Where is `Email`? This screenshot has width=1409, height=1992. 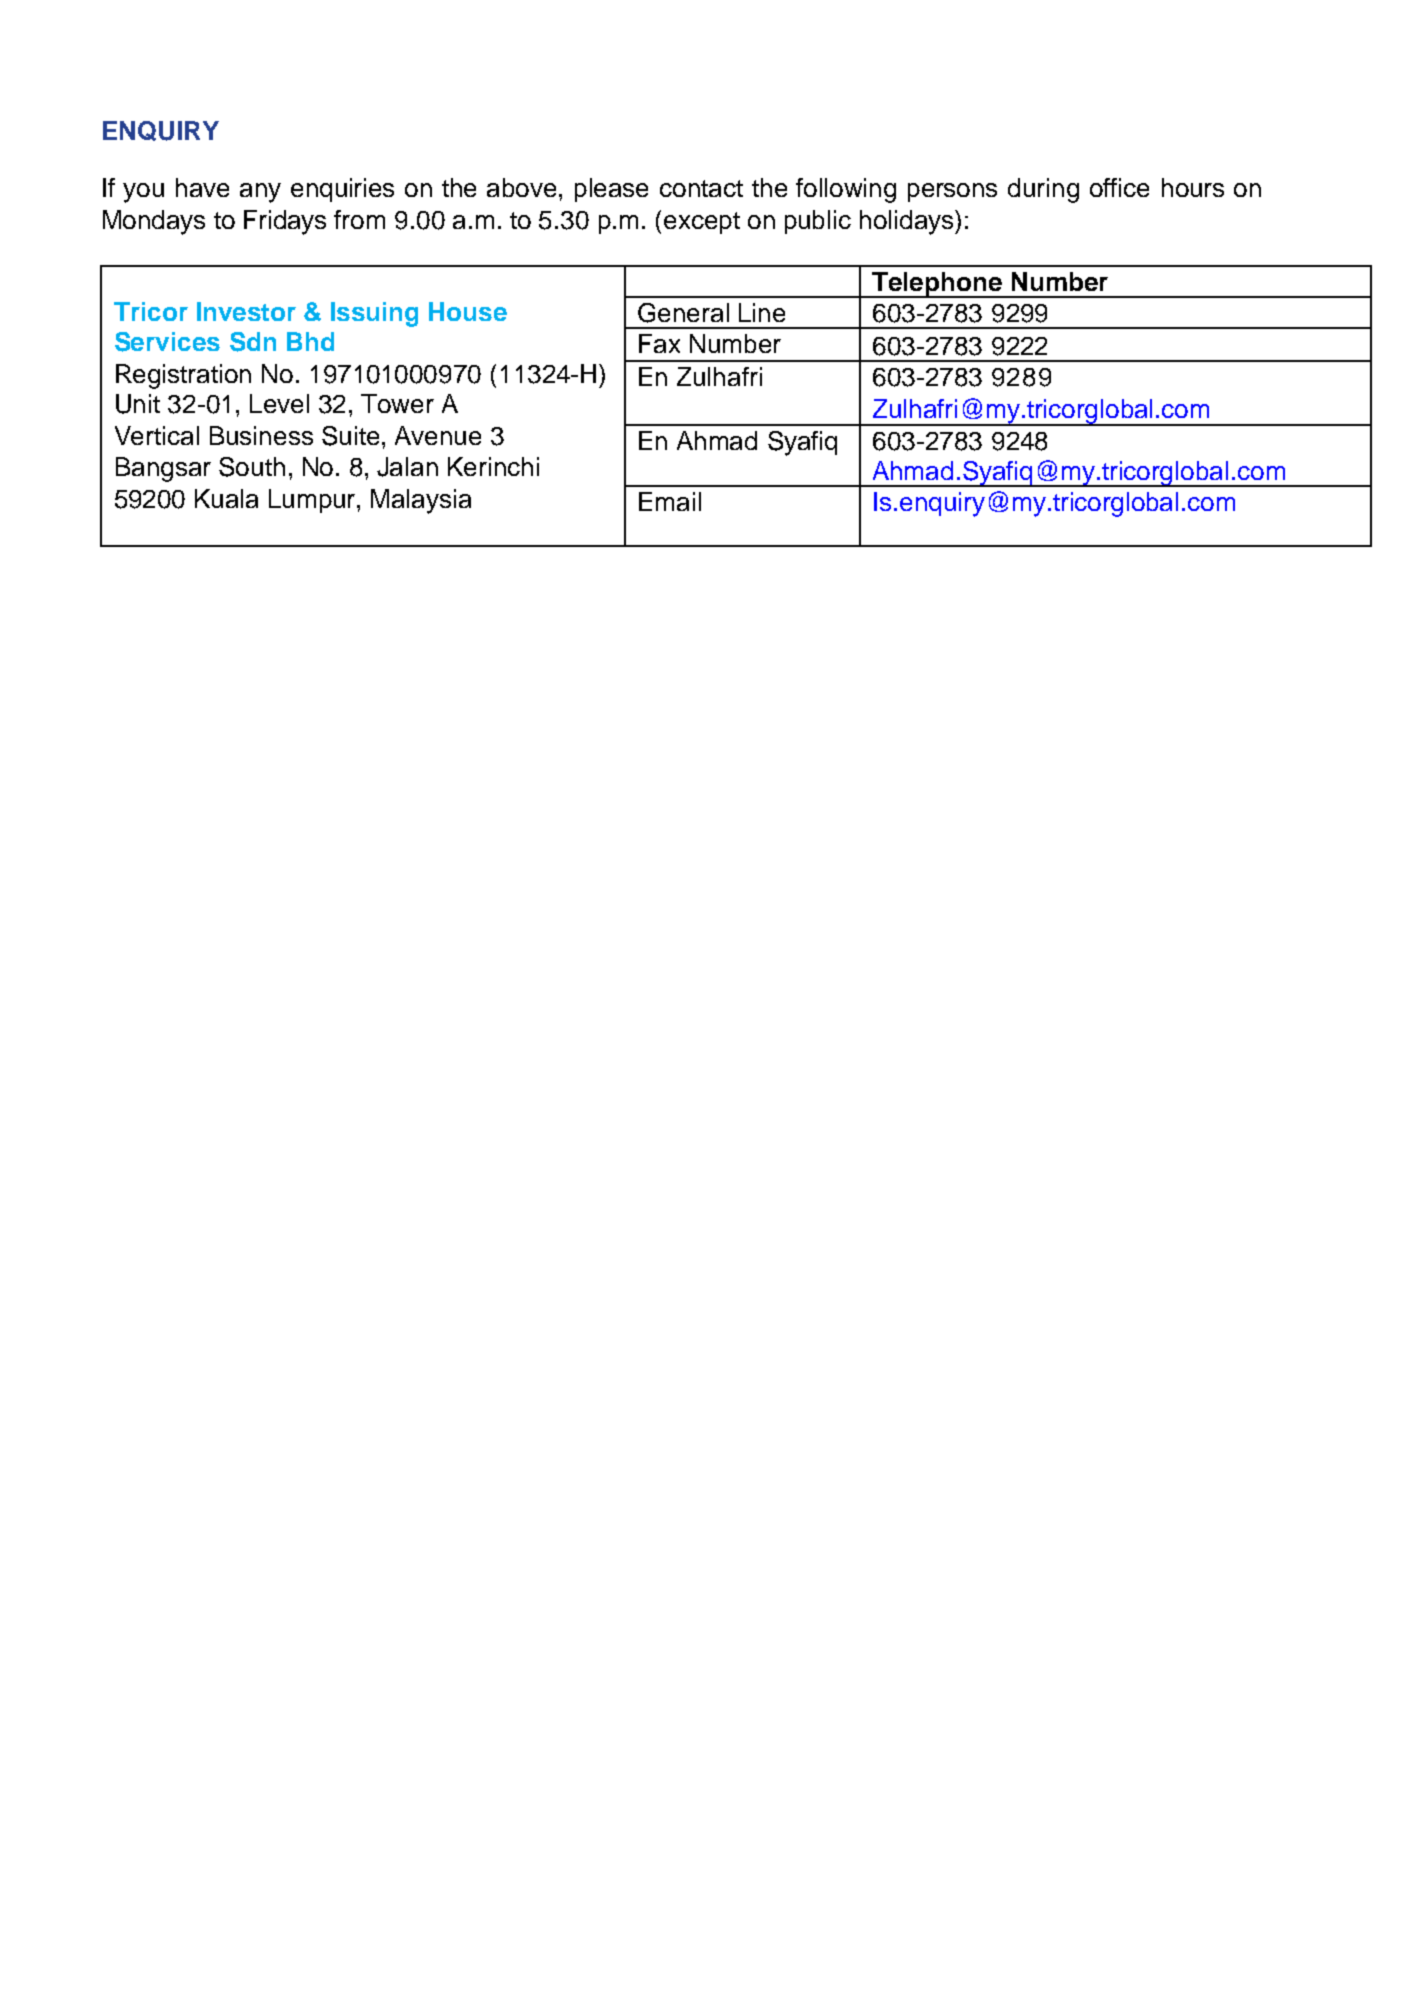 Email is located at coordinates (670, 501).
